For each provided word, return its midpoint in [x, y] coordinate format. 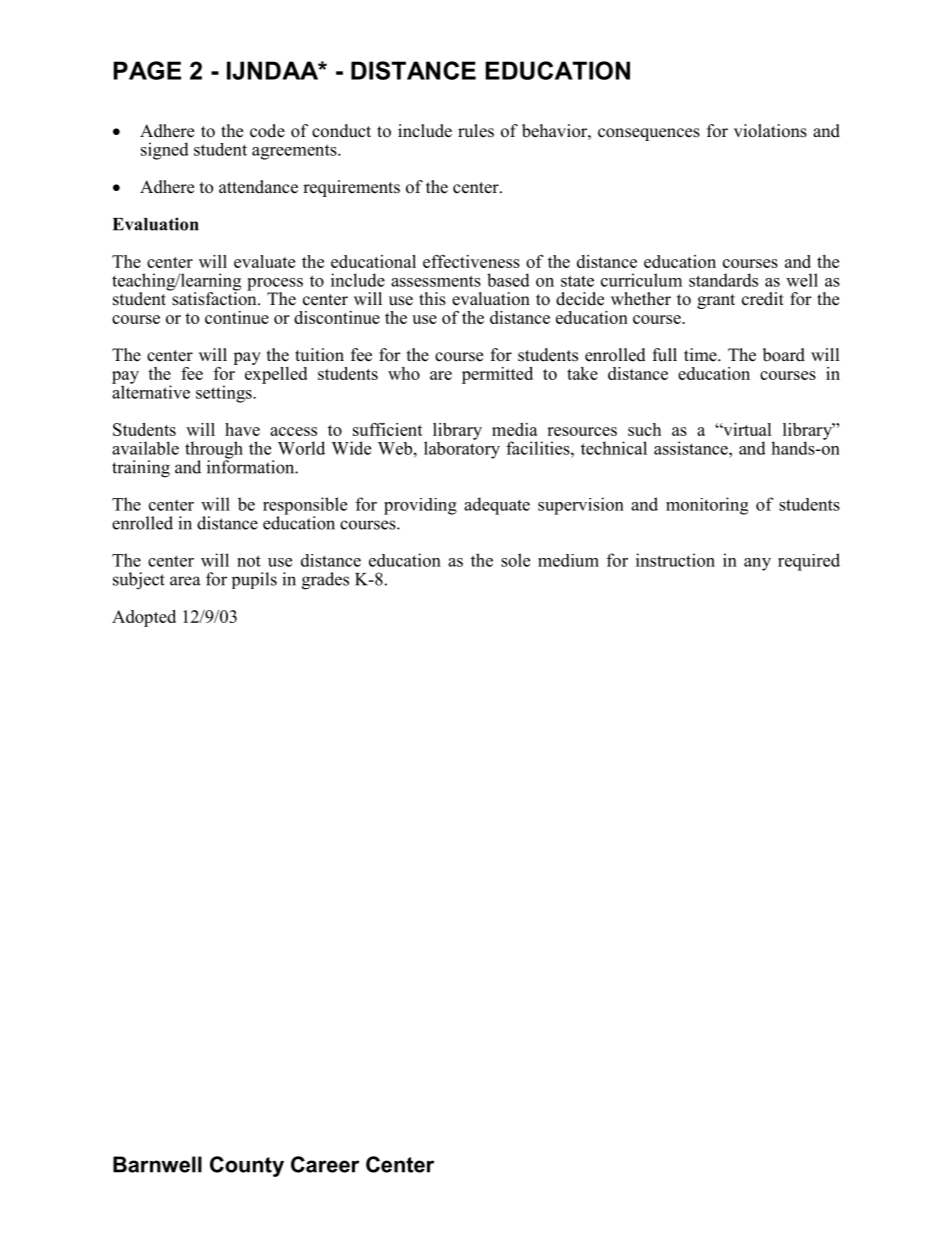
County [247, 1166]
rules [476, 131]
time [701, 355]
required [809, 562]
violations [770, 131]
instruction [675, 560]
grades [325, 581]
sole [515, 560]
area [185, 581]
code [267, 131]
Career [325, 1164]
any [757, 564]
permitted [497, 375]
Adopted [144, 618]
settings [225, 394]
